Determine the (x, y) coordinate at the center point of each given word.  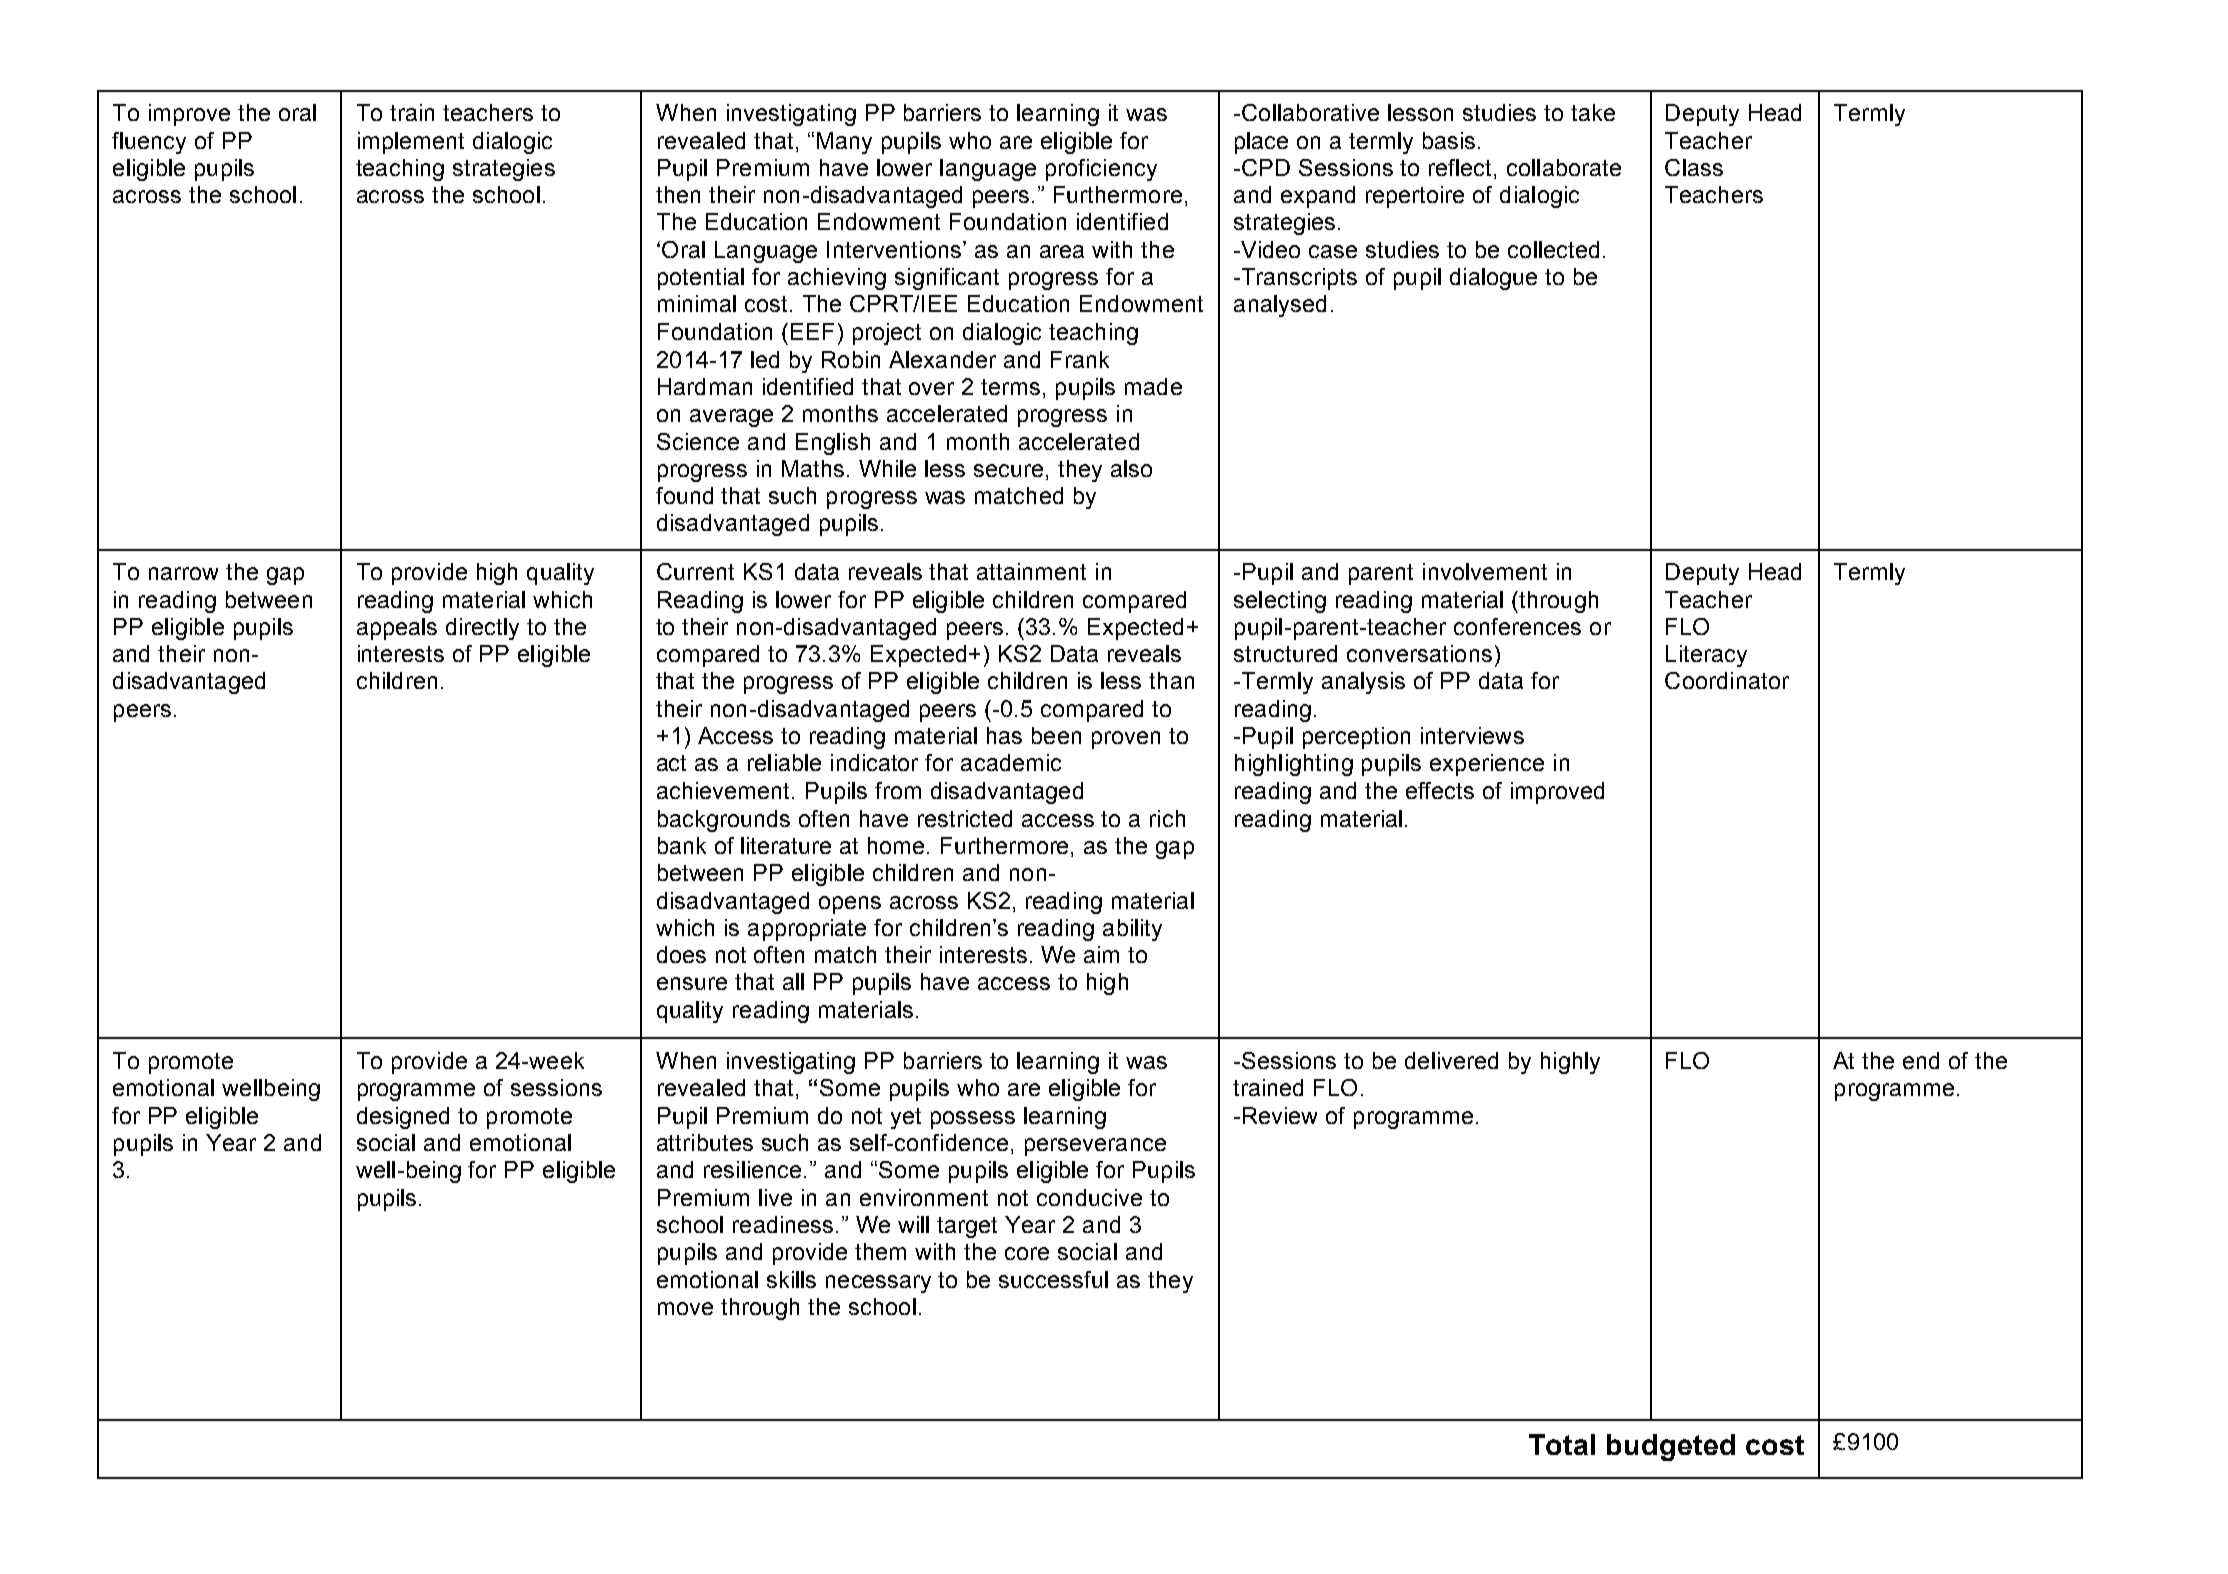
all (793, 981)
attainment (1031, 571)
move (685, 1308)
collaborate (1564, 167)
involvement (1485, 571)
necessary (878, 1284)
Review (1280, 1115)
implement (411, 143)
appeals (397, 629)
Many (844, 143)
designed (403, 1118)
